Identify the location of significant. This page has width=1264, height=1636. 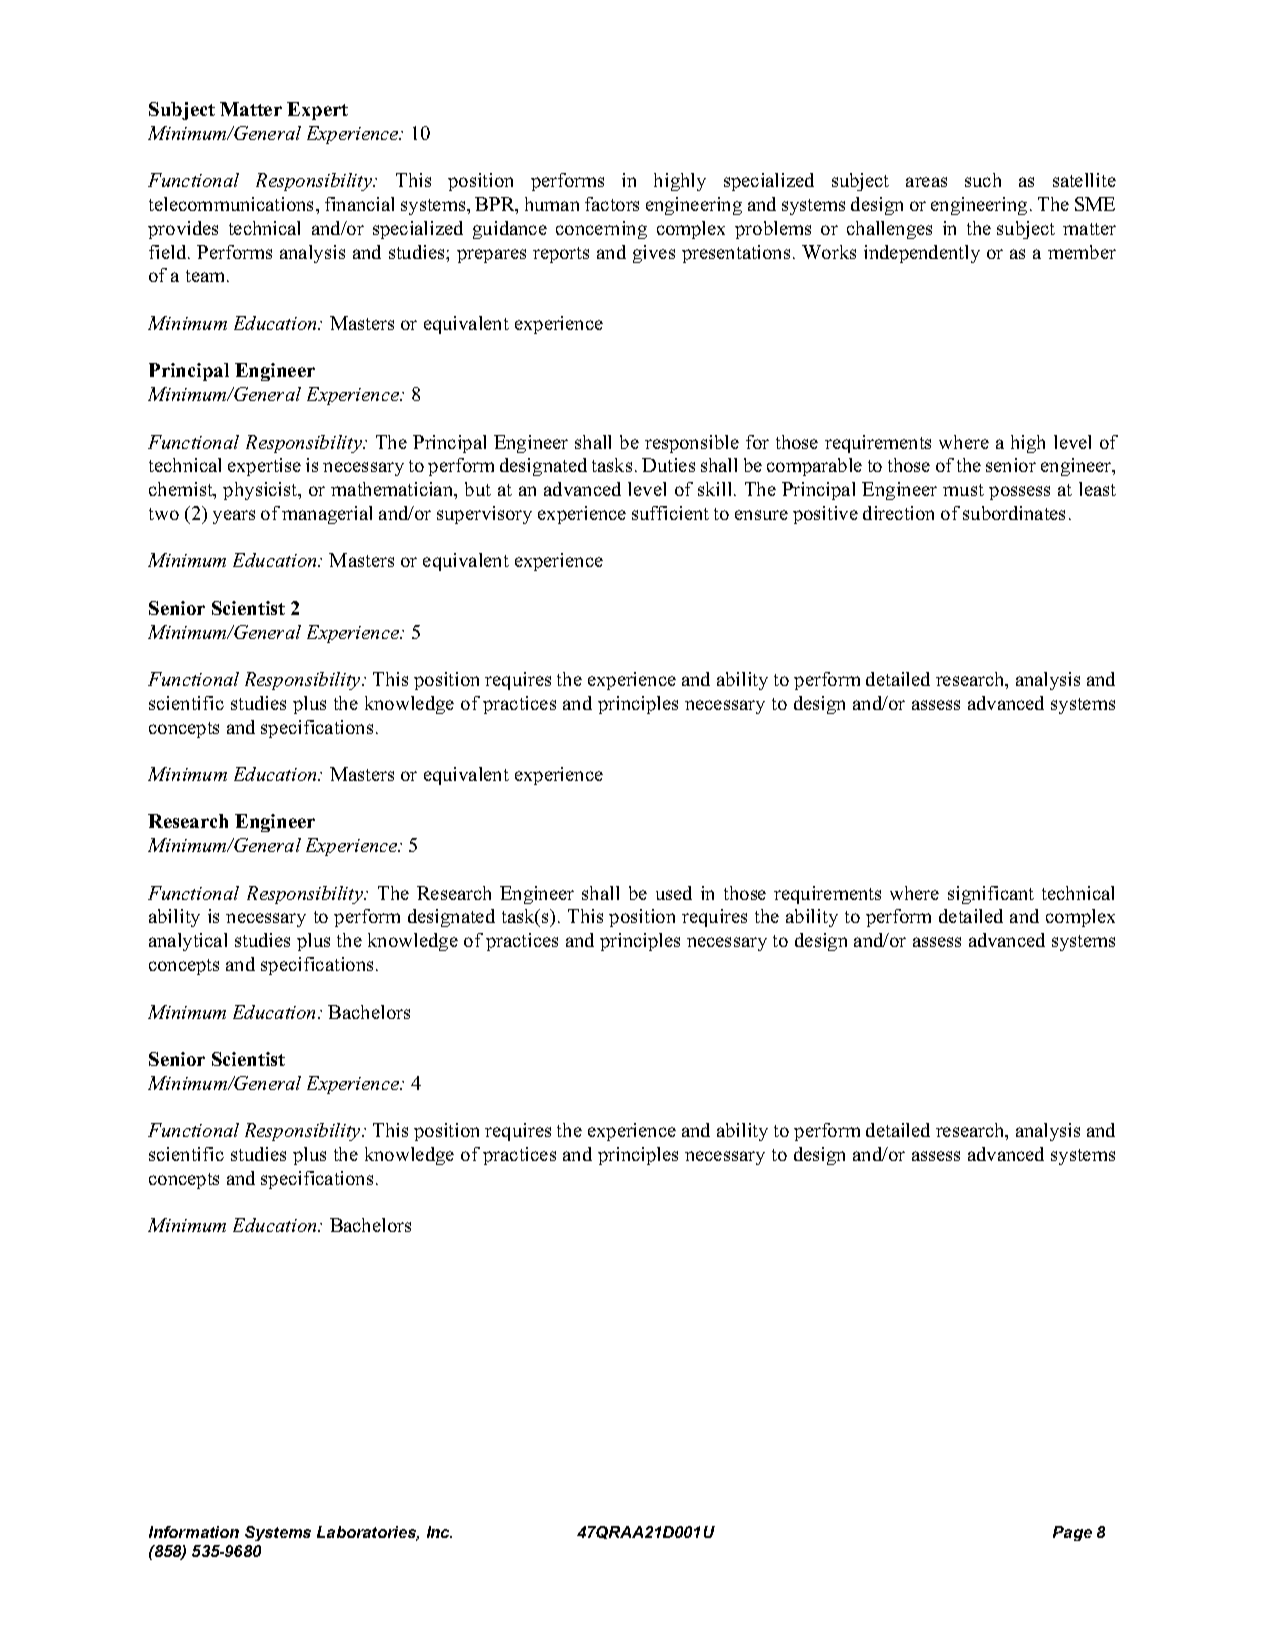
(991, 895).
